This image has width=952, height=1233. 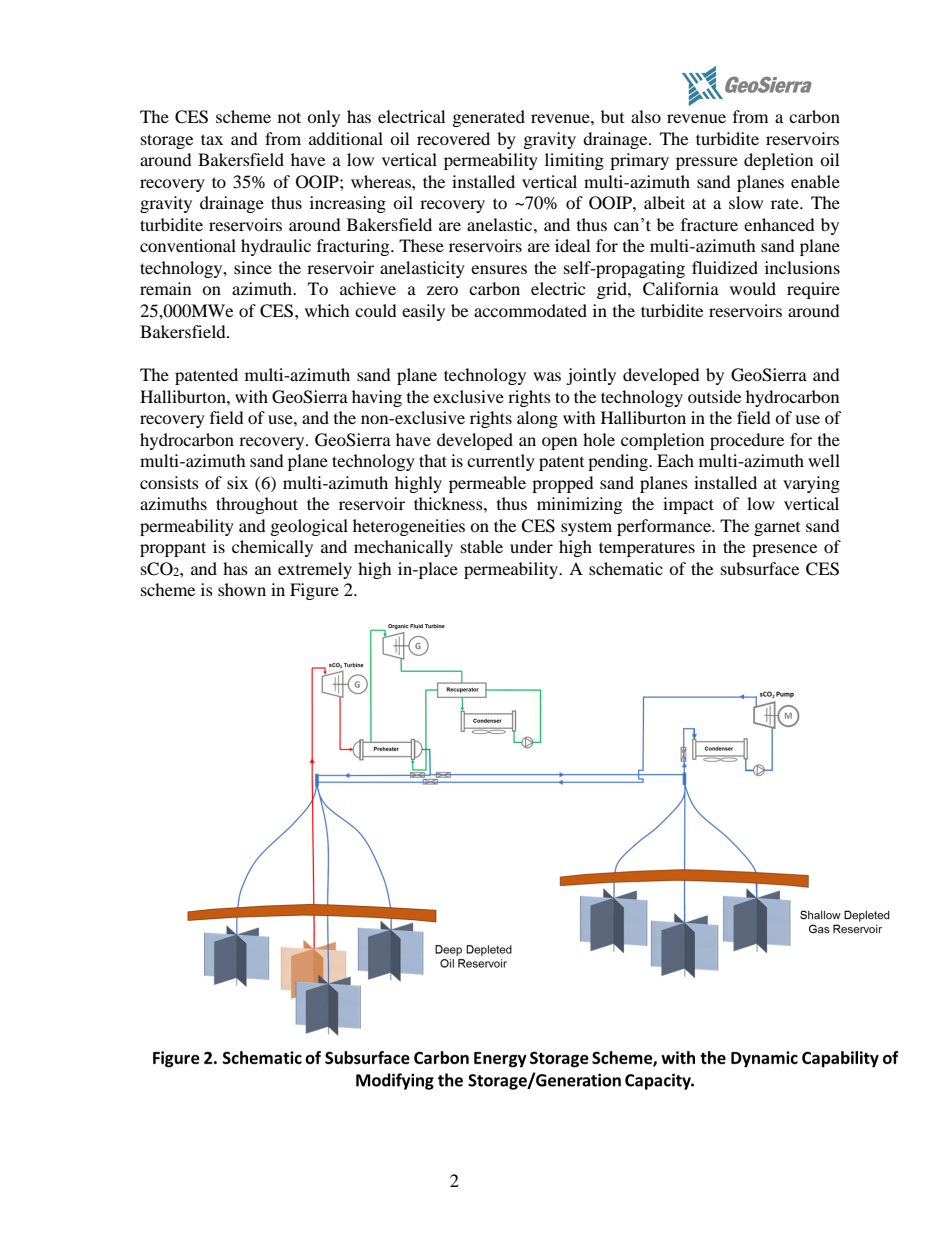 I want to click on hydraulic, so click(x=276, y=247).
